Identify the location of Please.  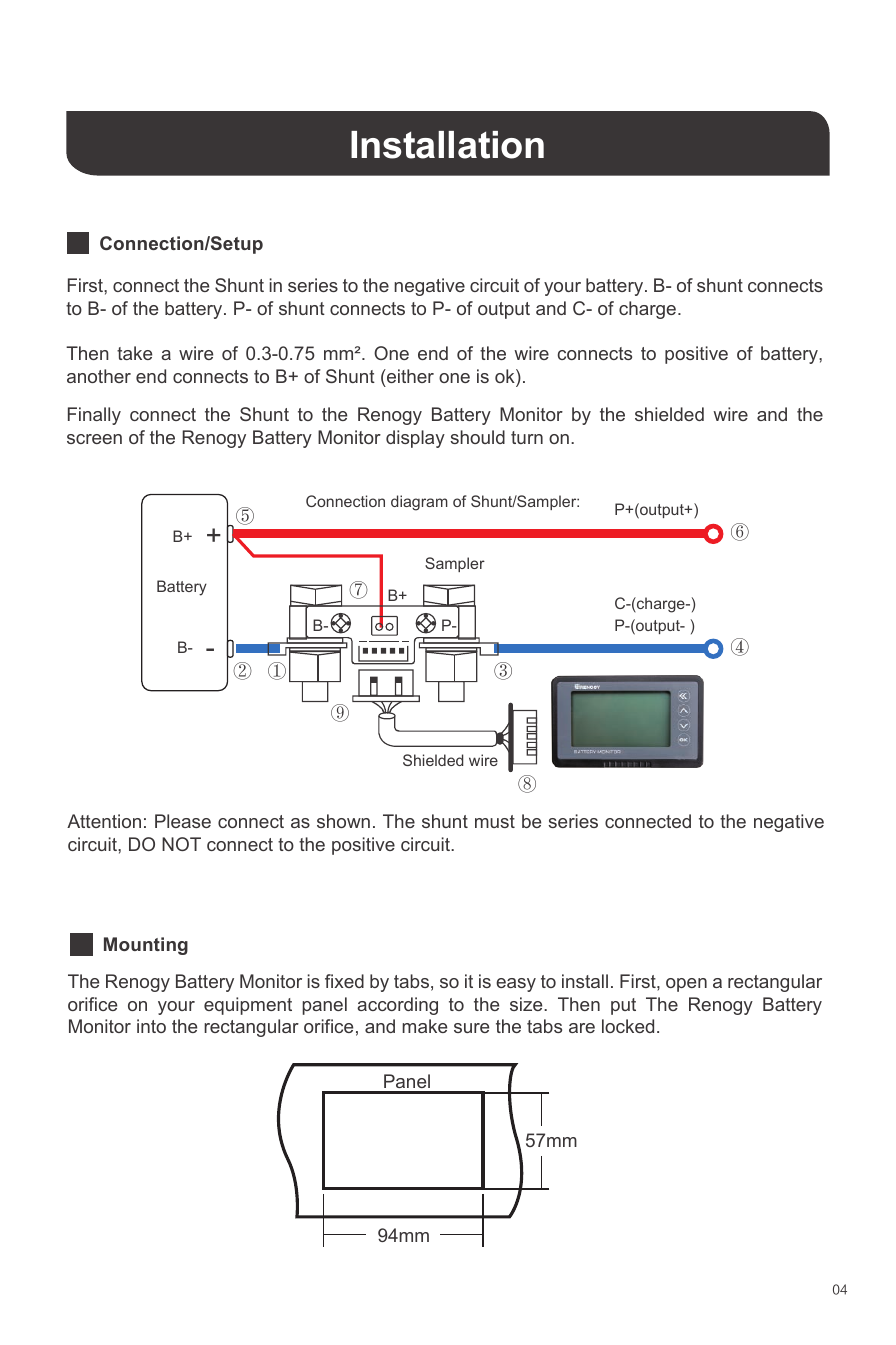
(183, 821).
